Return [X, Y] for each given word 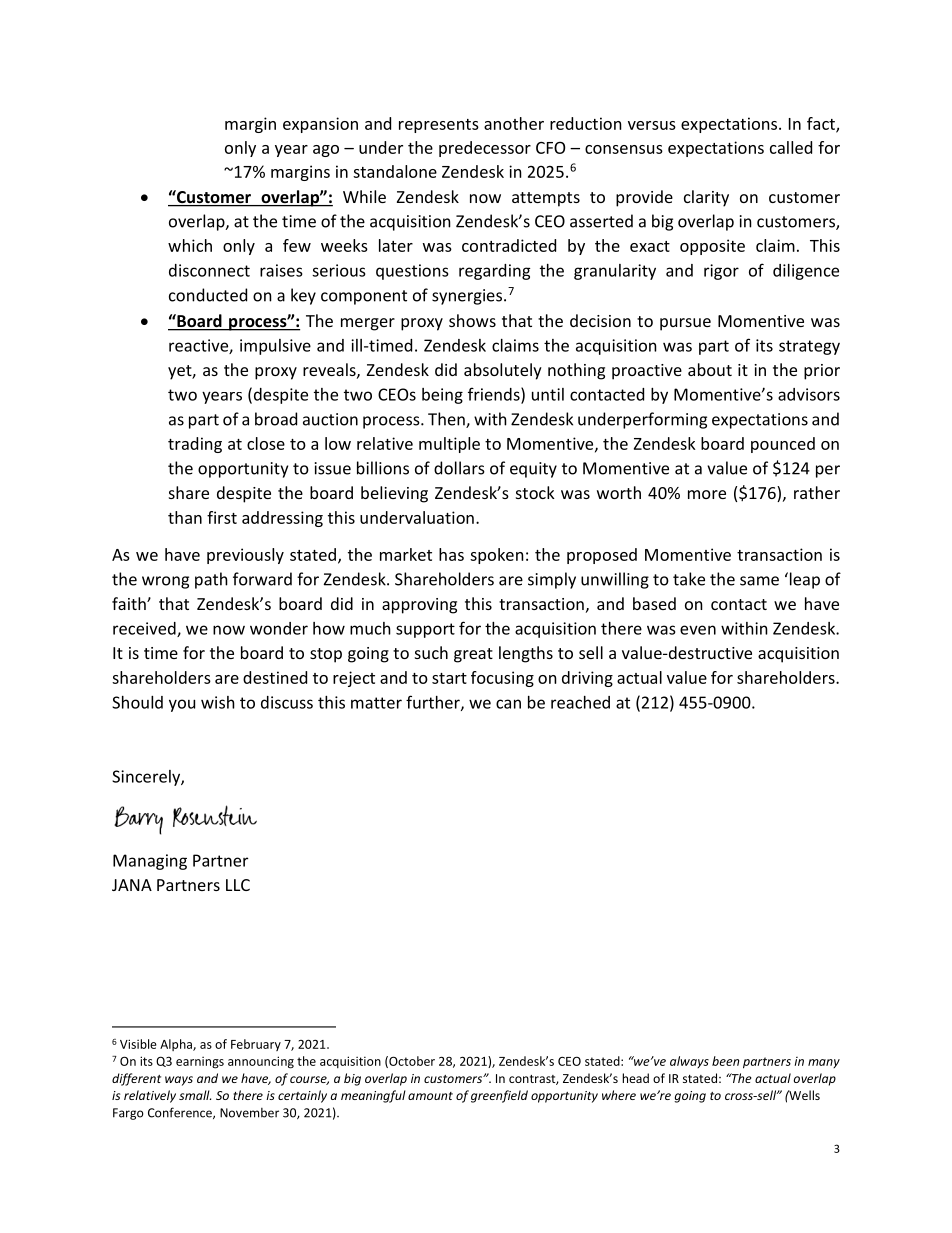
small [195, 1095]
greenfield [499, 1096]
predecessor [485, 149]
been [725, 1061]
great [473, 655]
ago [326, 151]
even [698, 630]
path [211, 580]
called [791, 147]
